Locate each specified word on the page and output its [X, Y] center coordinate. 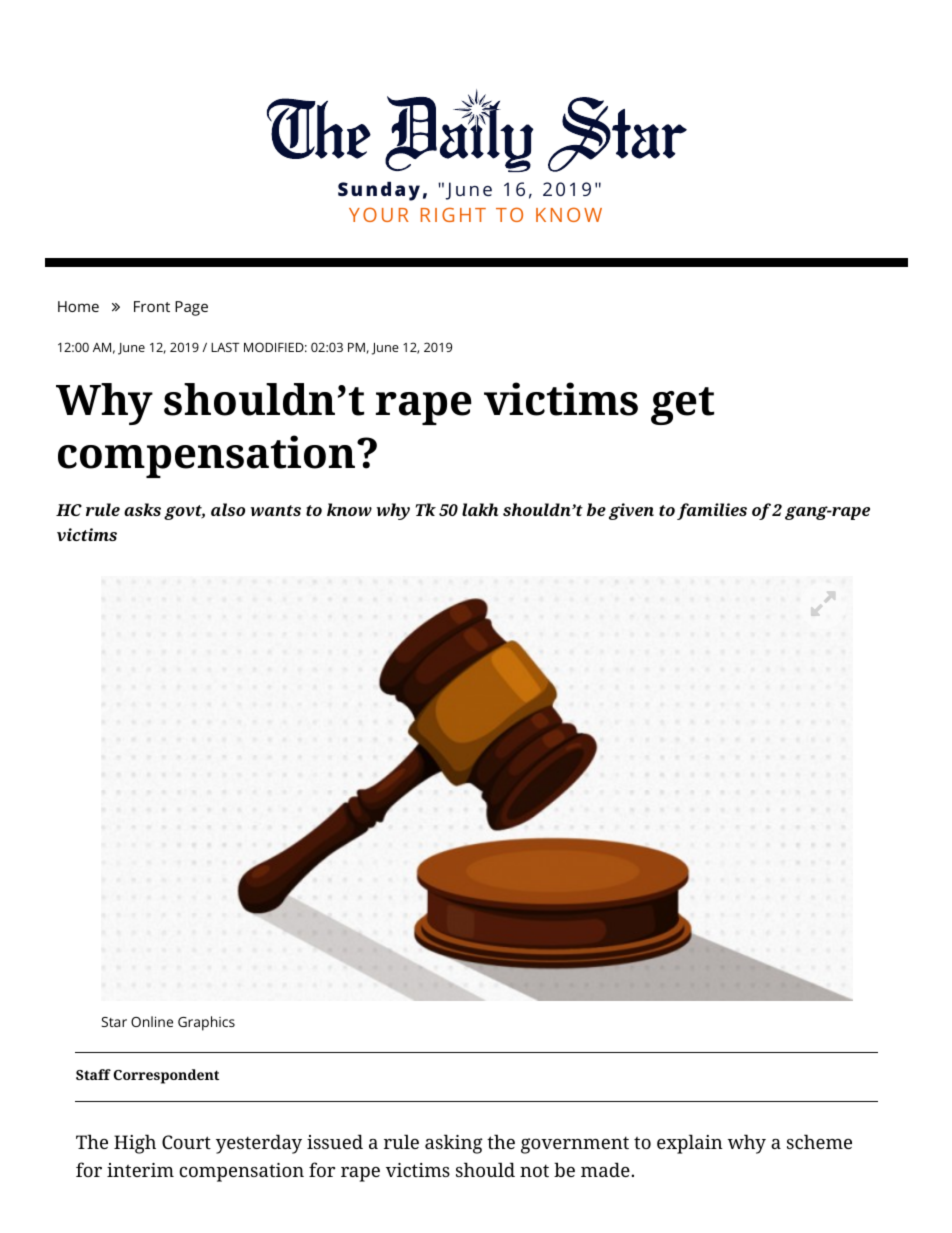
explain [690, 1144]
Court [186, 1142]
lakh [480, 509]
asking [454, 1144]
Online [152, 1021]
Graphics [206, 1023]
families [712, 511]
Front [152, 306]
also [228, 509]
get [682, 406]
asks [142, 509]
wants [276, 510]
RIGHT [453, 214]
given [631, 511]
